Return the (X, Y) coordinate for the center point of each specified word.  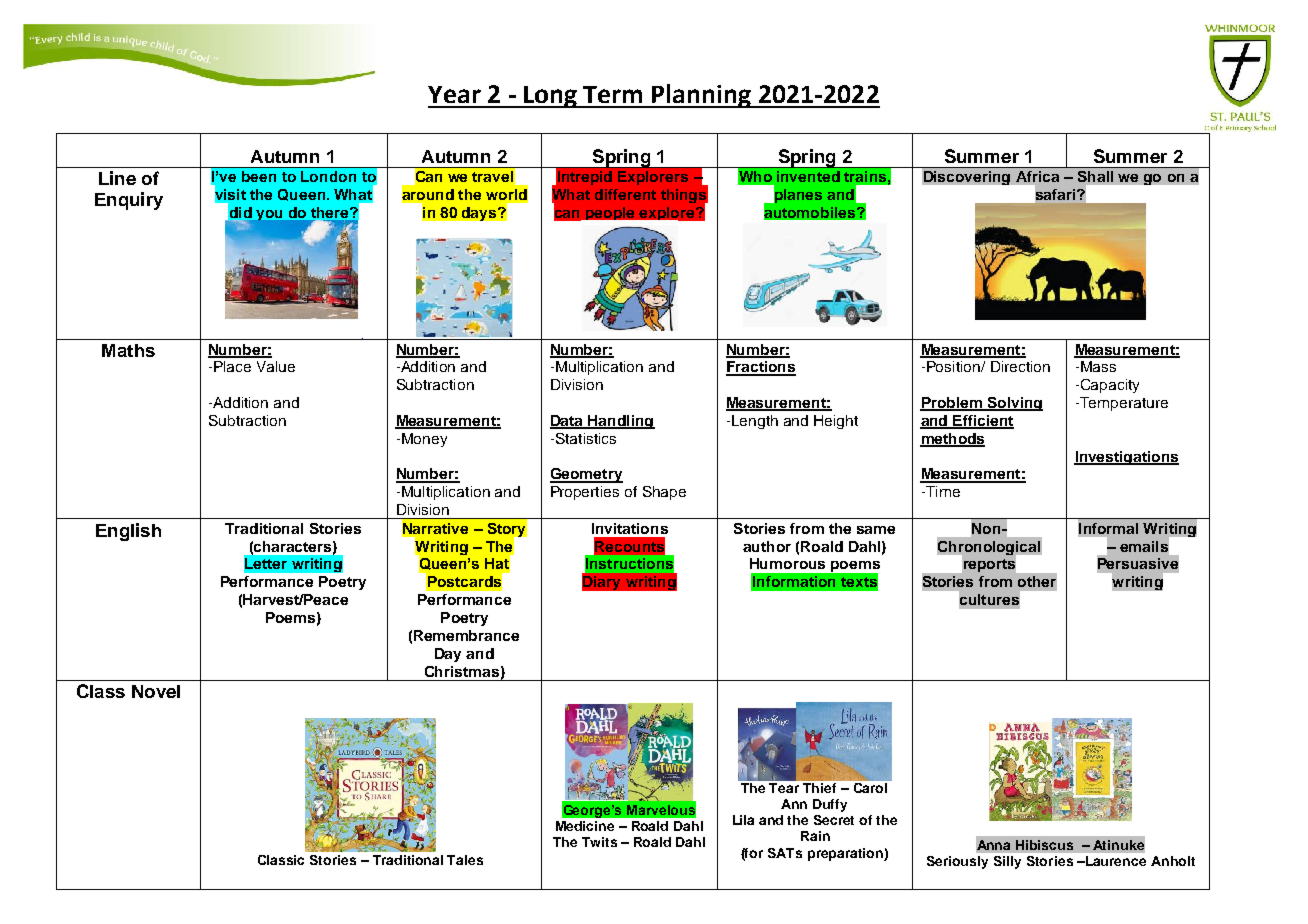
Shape (664, 493)
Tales (465, 860)
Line (117, 178)
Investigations (1126, 458)
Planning (701, 96)
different (625, 194)
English (128, 532)
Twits (599, 842)
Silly (1007, 862)
